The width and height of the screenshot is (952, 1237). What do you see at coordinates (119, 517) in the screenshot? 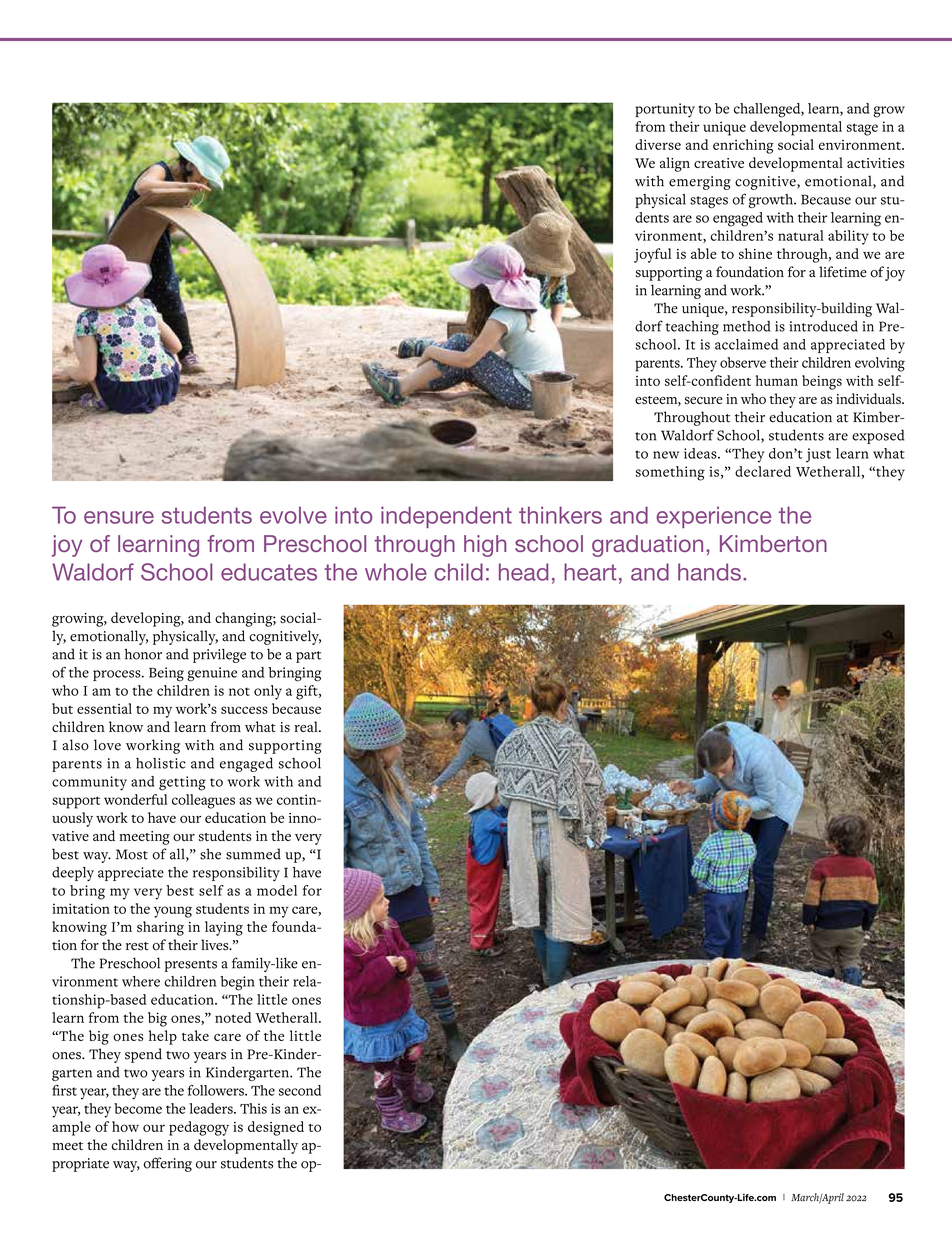
I see `ensure` at bounding box center [119, 517].
